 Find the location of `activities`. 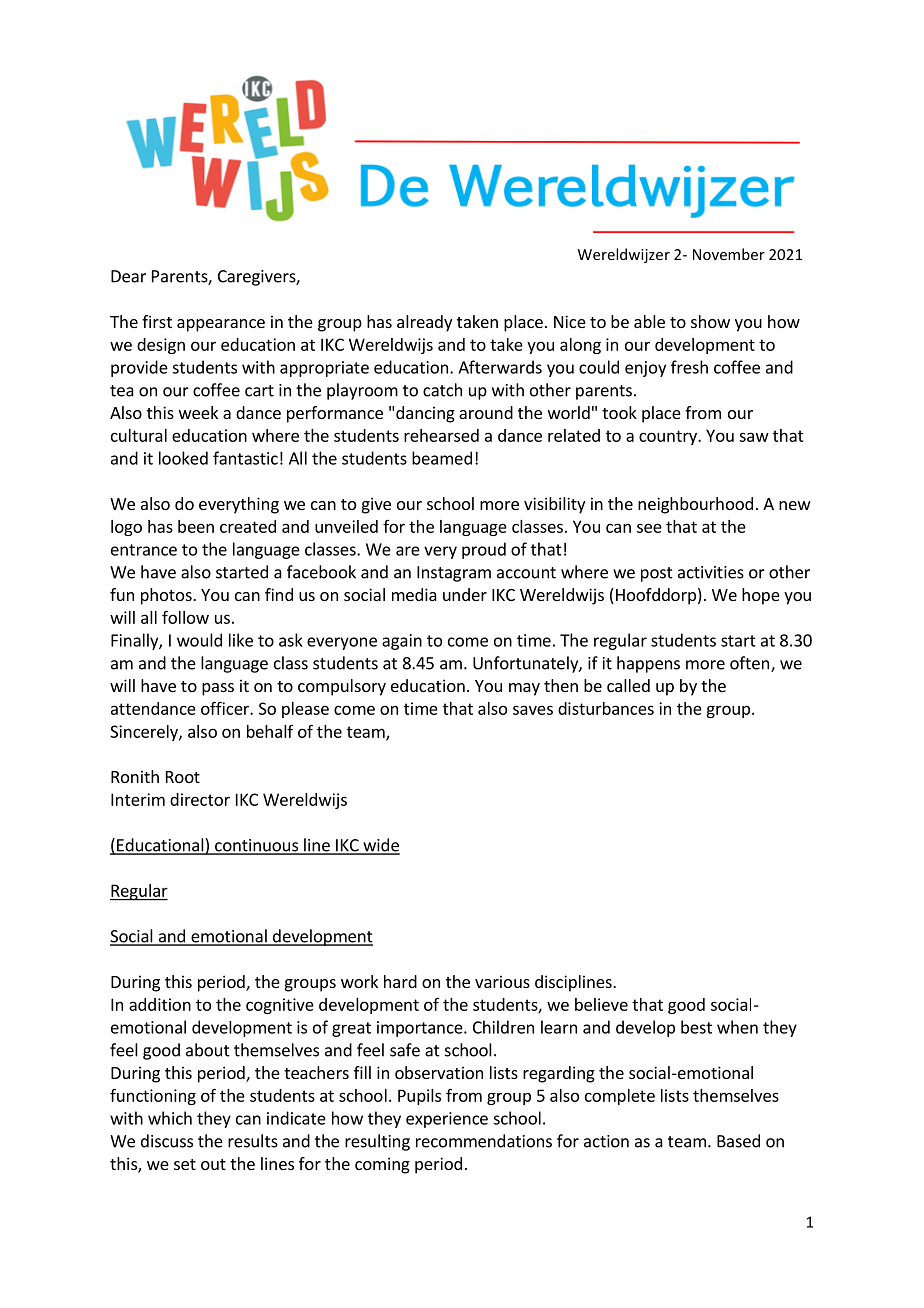

activities is located at coordinates (711, 572).
